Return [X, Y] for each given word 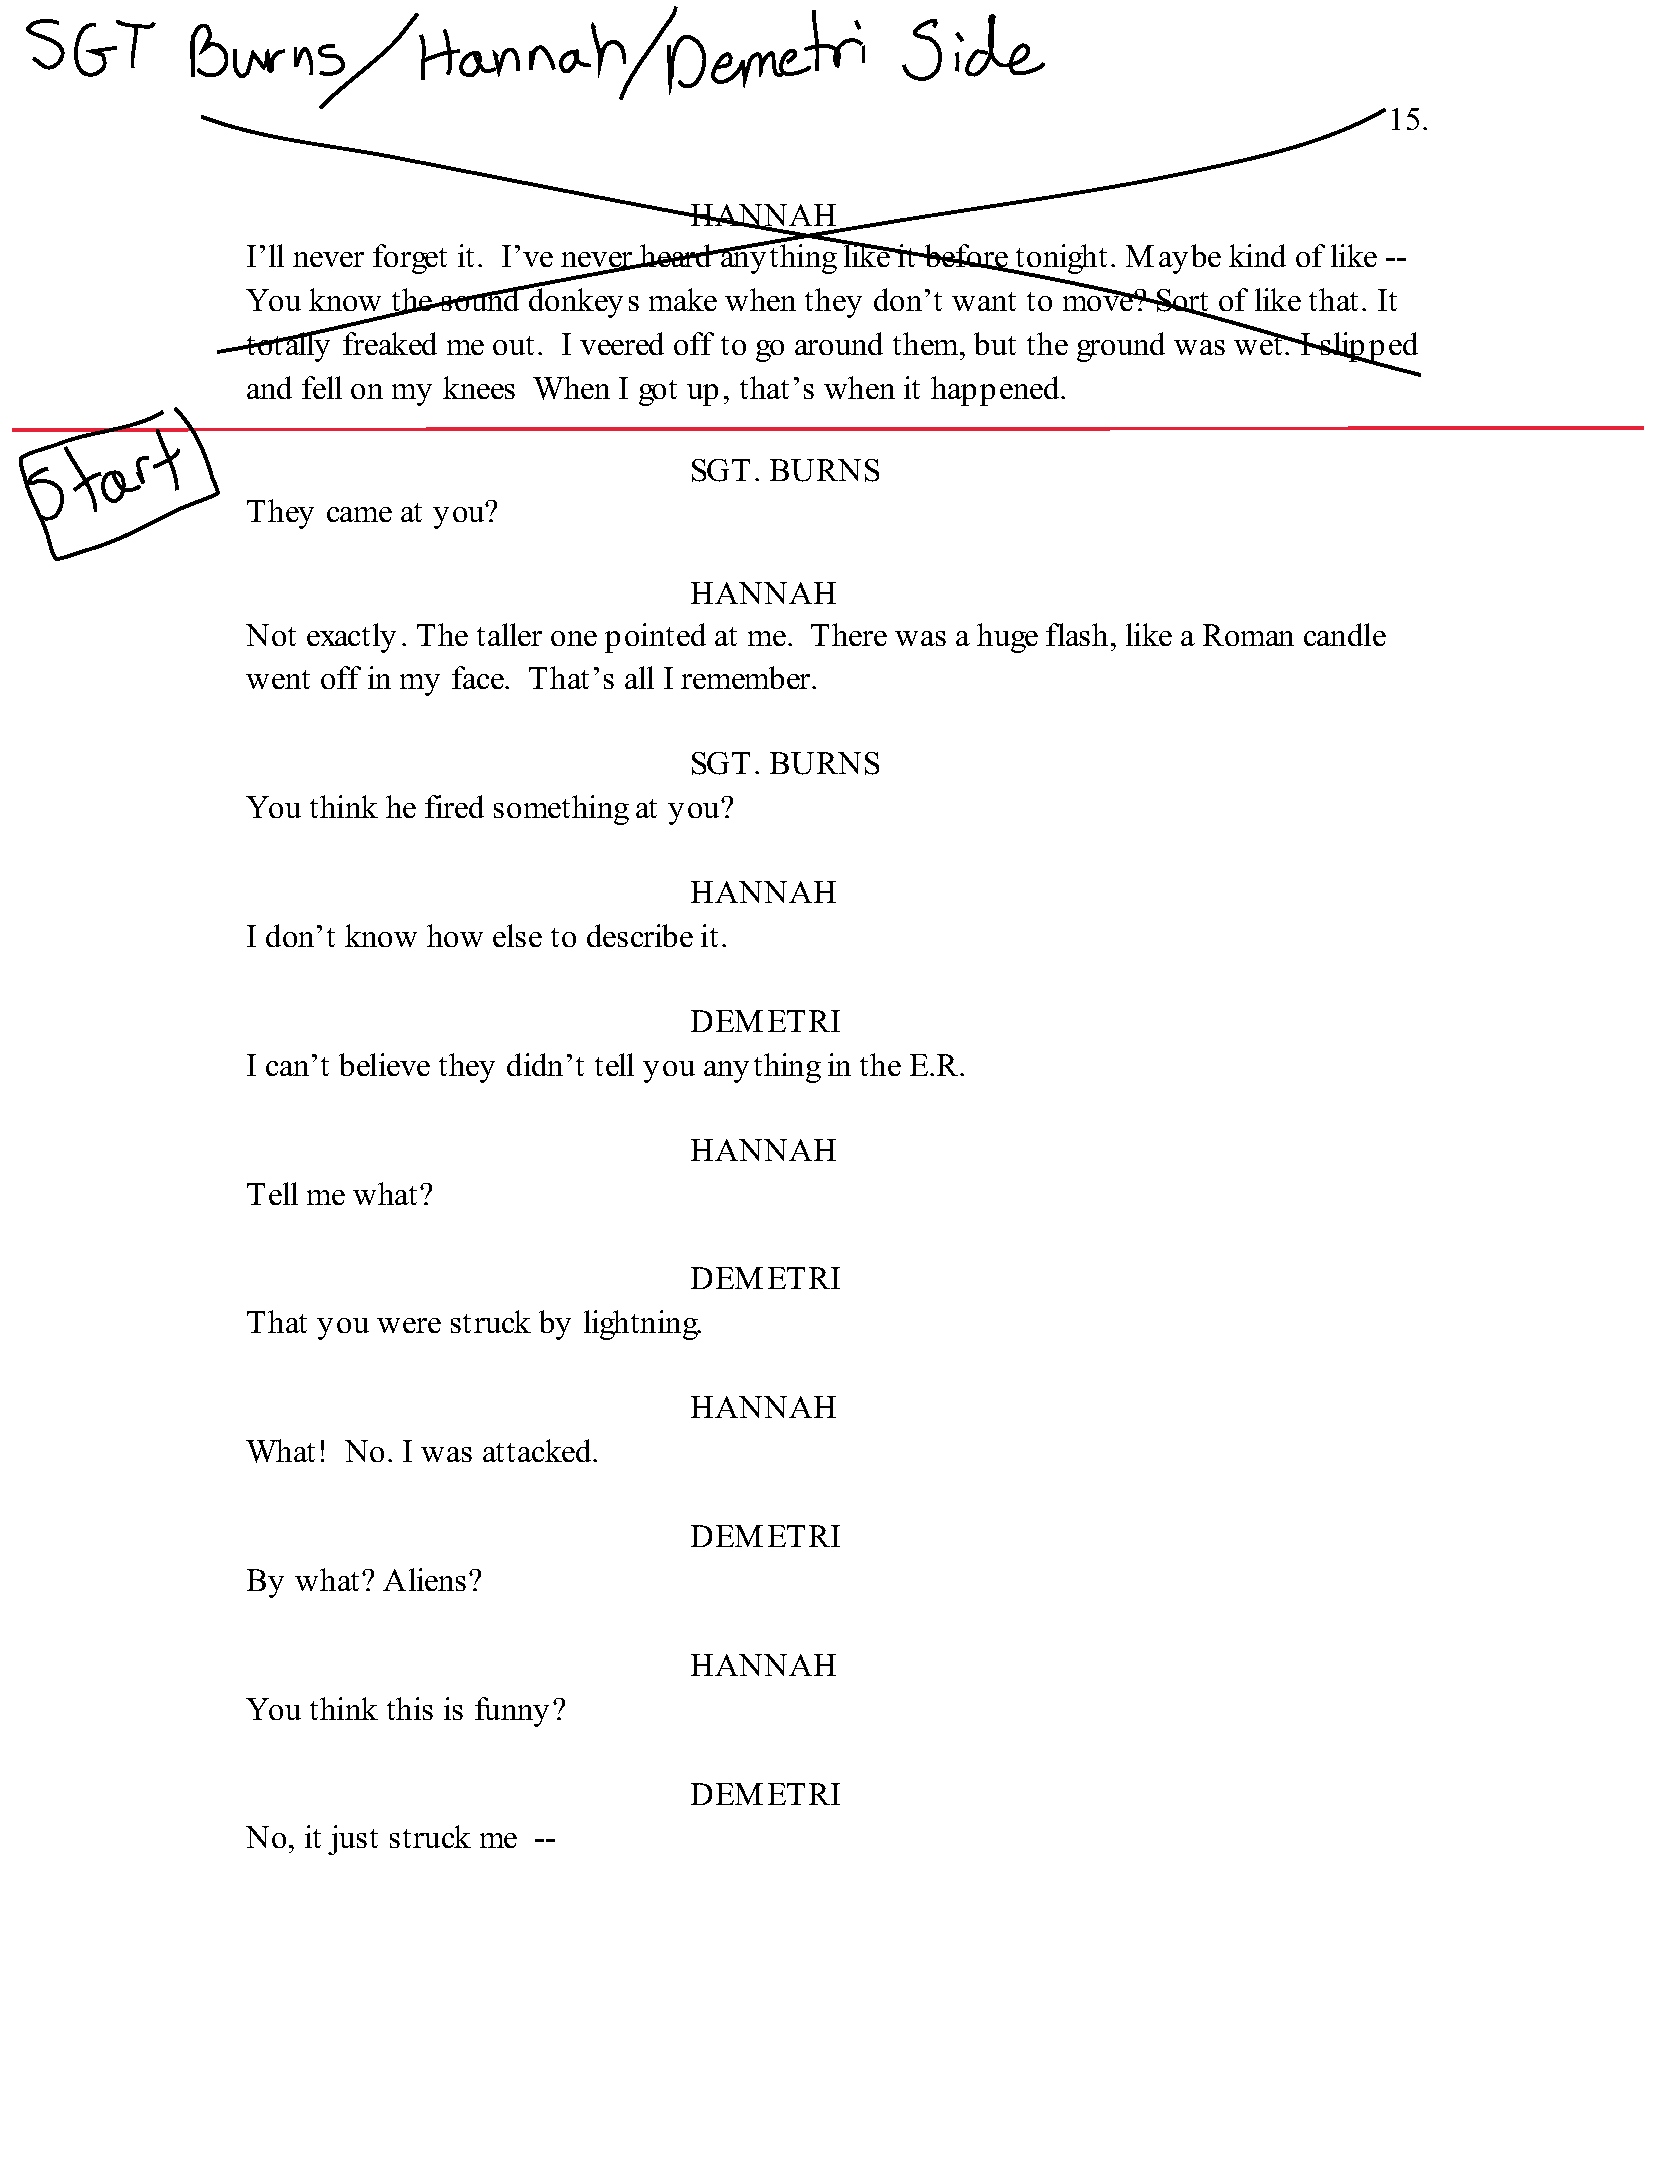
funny [512, 1712]
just [353, 1840]
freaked [390, 343]
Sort [1183, 302]
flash [1079, 634]
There [849, 634]
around [839, 343]
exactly [351, 638]
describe [640, 935]
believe [384, 1064]
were [409, 1325]
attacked [538, 1450]
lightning [642, 1325]
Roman [1248, 635]
